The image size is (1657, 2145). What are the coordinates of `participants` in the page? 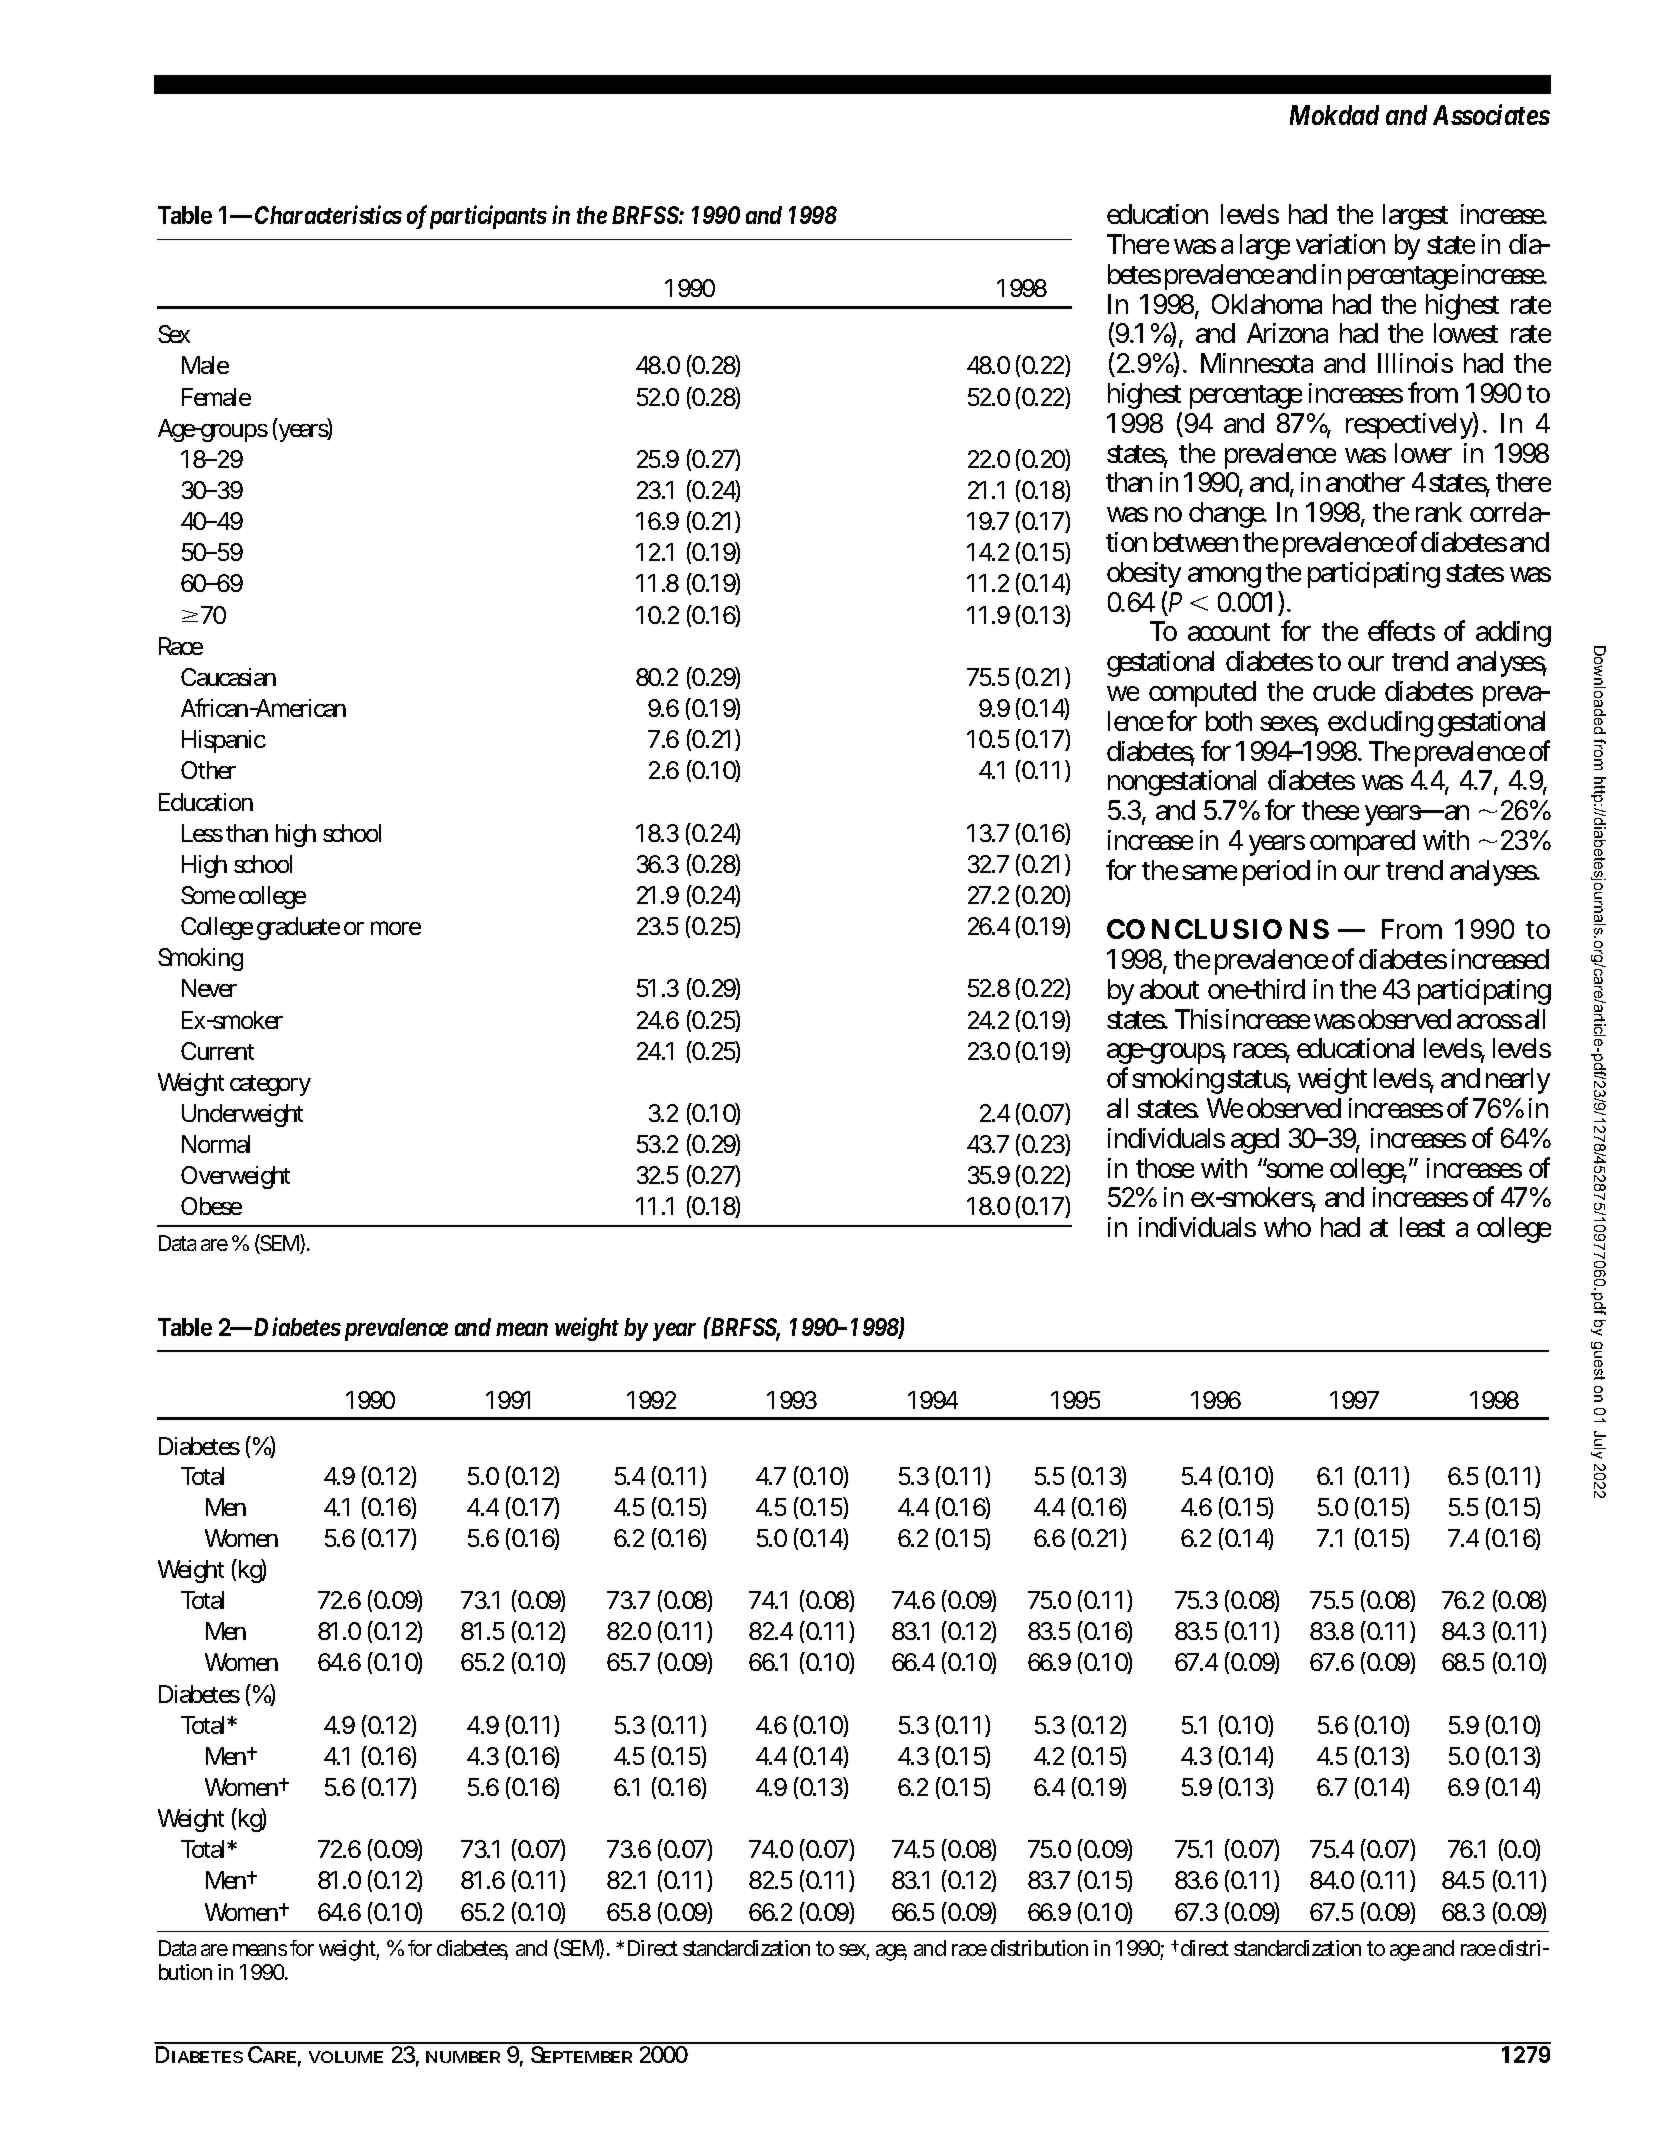 It's located at (488, 217).
